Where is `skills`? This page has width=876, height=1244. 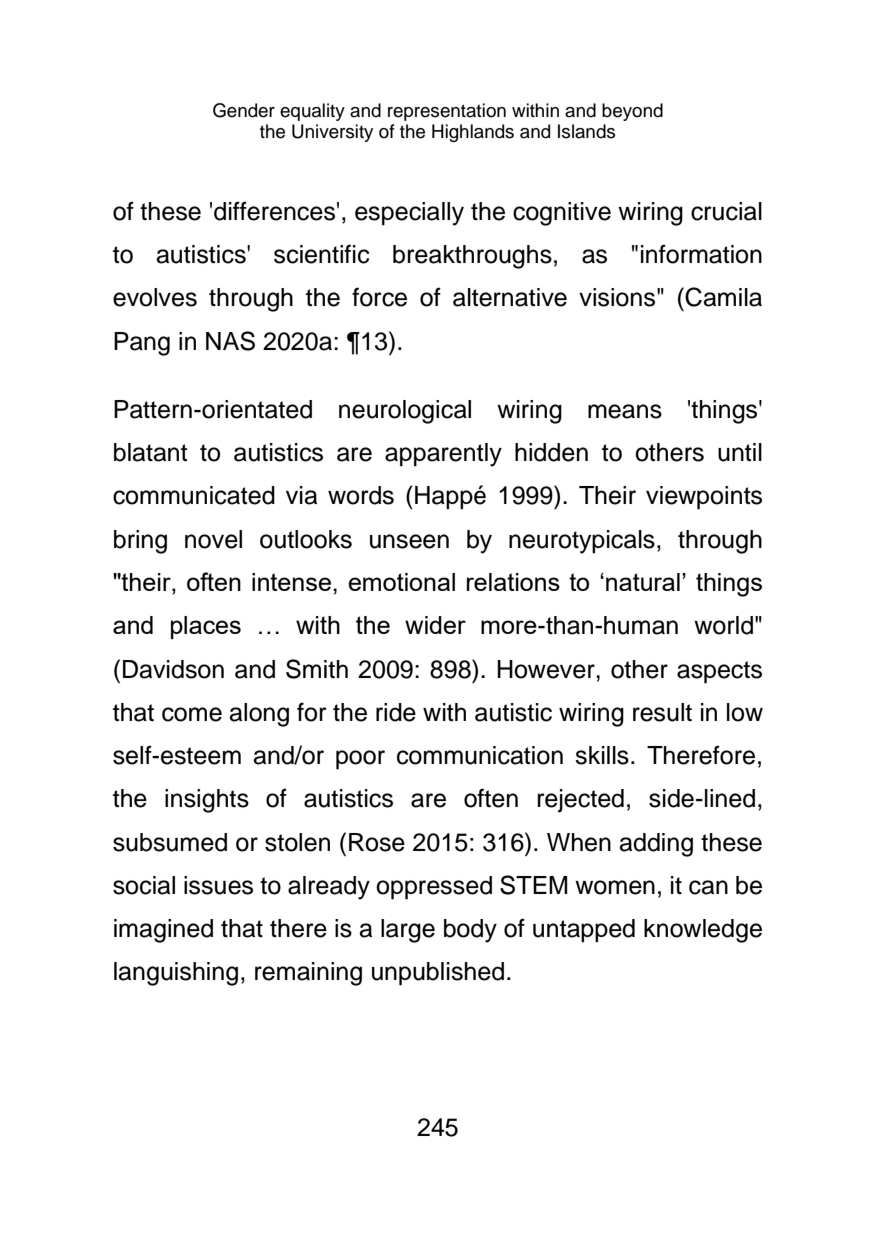 skills is located at coordinates (602, 755).
